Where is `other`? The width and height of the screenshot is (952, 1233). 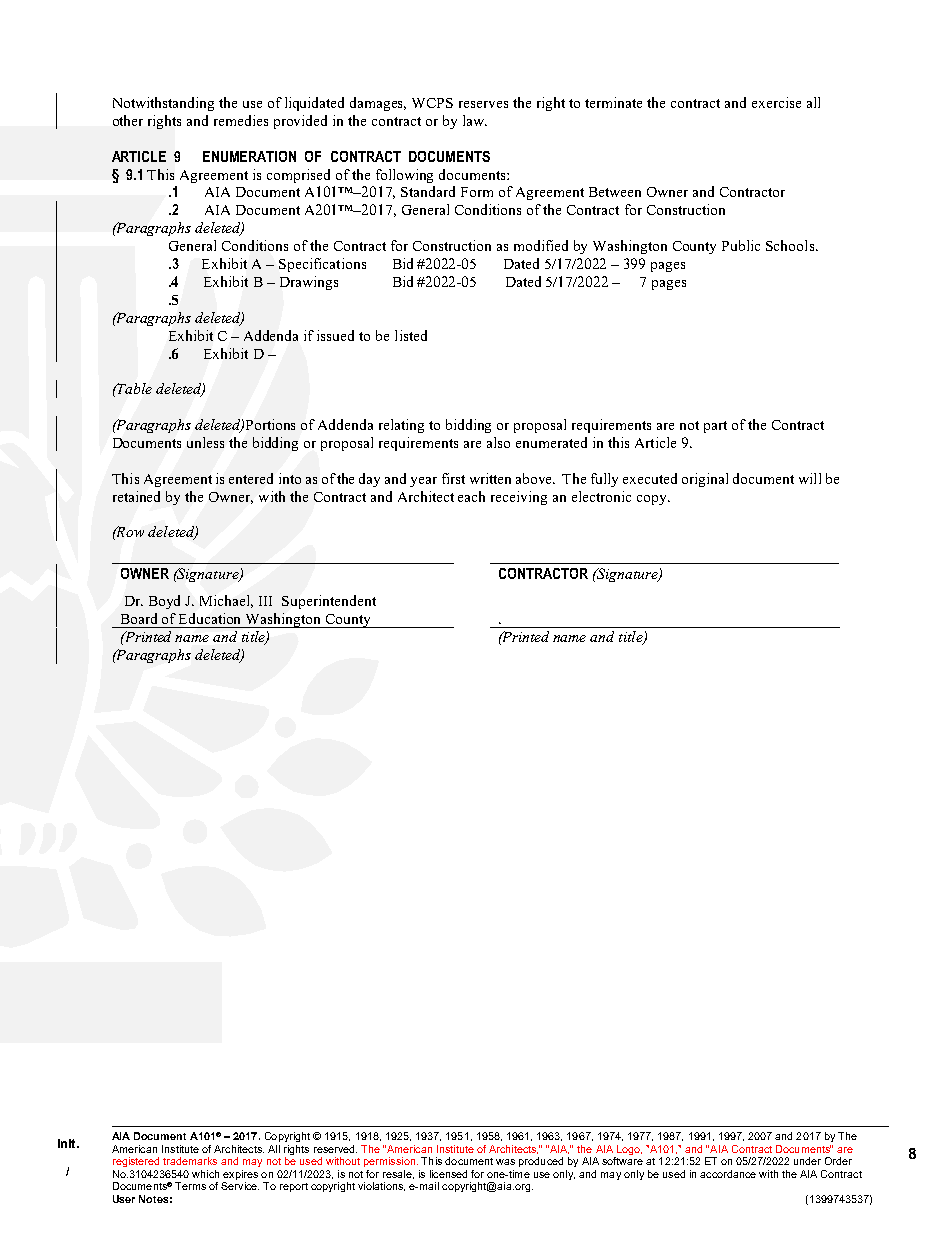
other is located at coordinates (128, 120).
